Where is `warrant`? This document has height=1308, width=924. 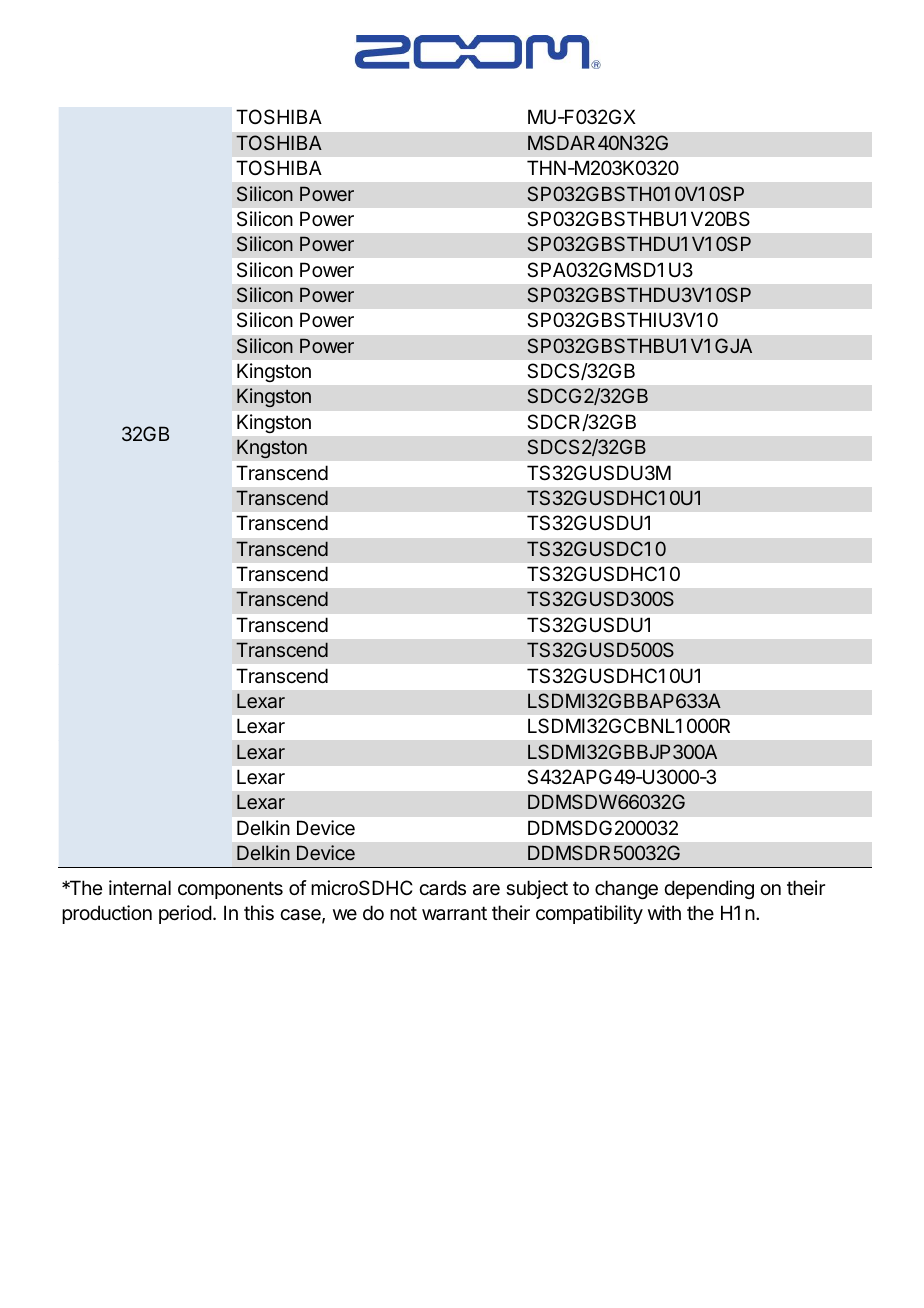
warrant is located at coordinates (454, 913).
